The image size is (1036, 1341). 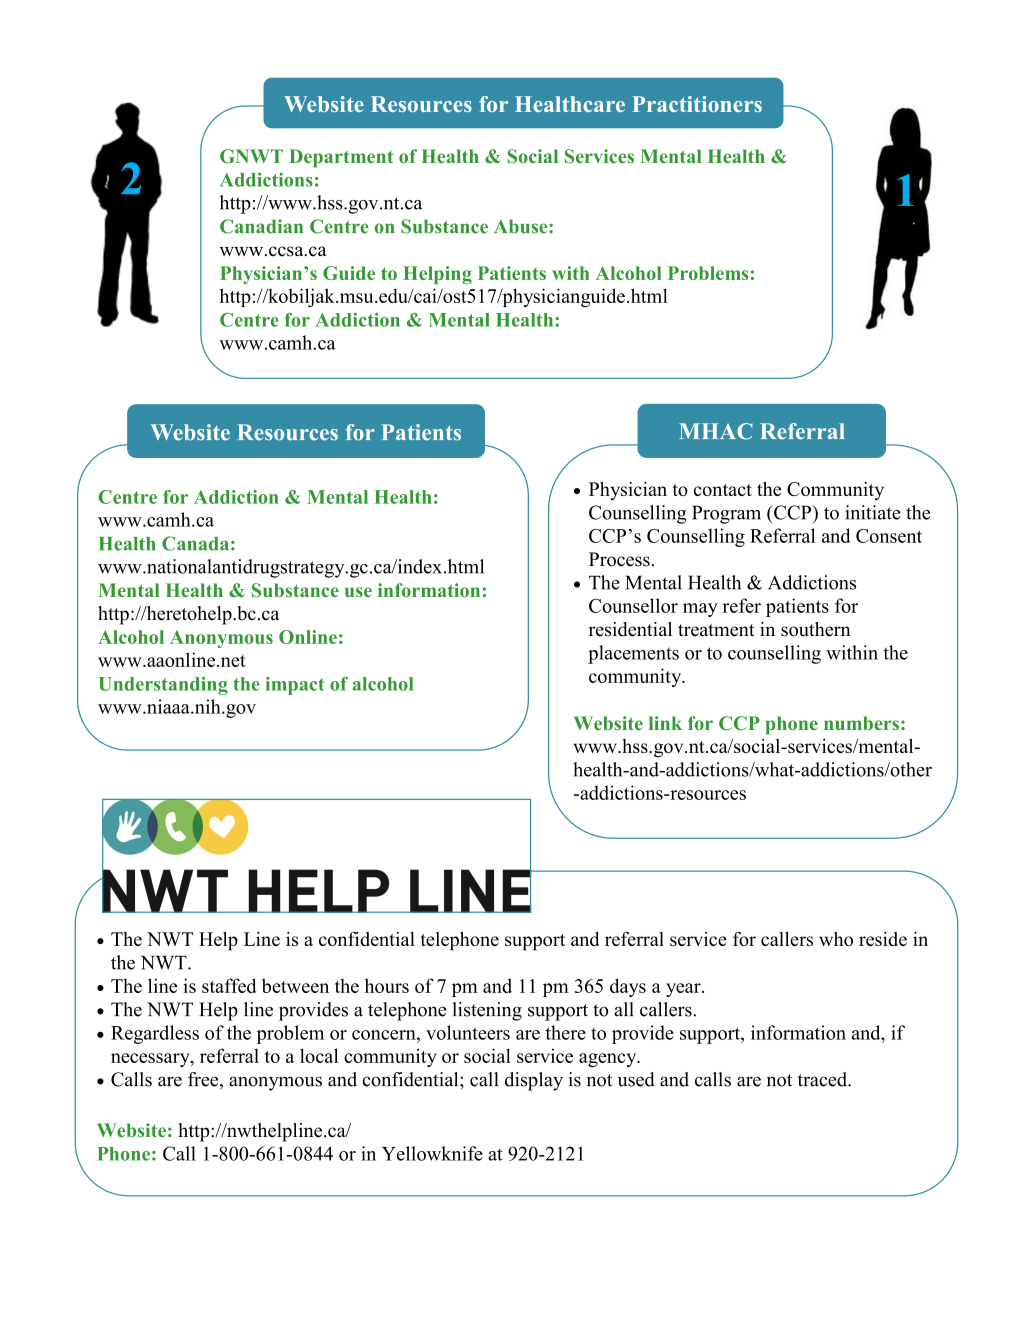 I want to click on contact, so click(x=723, y=490).
